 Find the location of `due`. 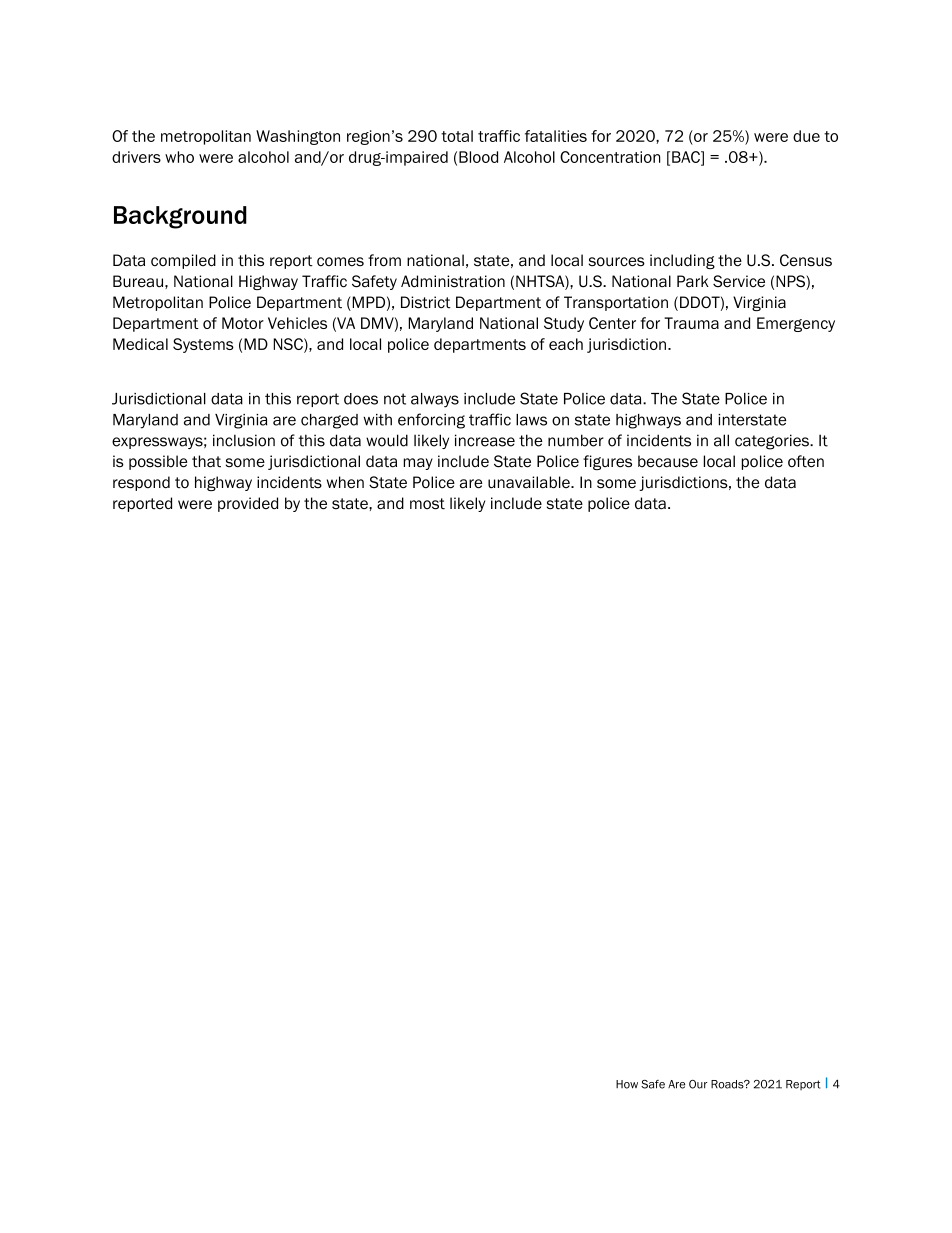

due is located at coordinates (806, 136).
